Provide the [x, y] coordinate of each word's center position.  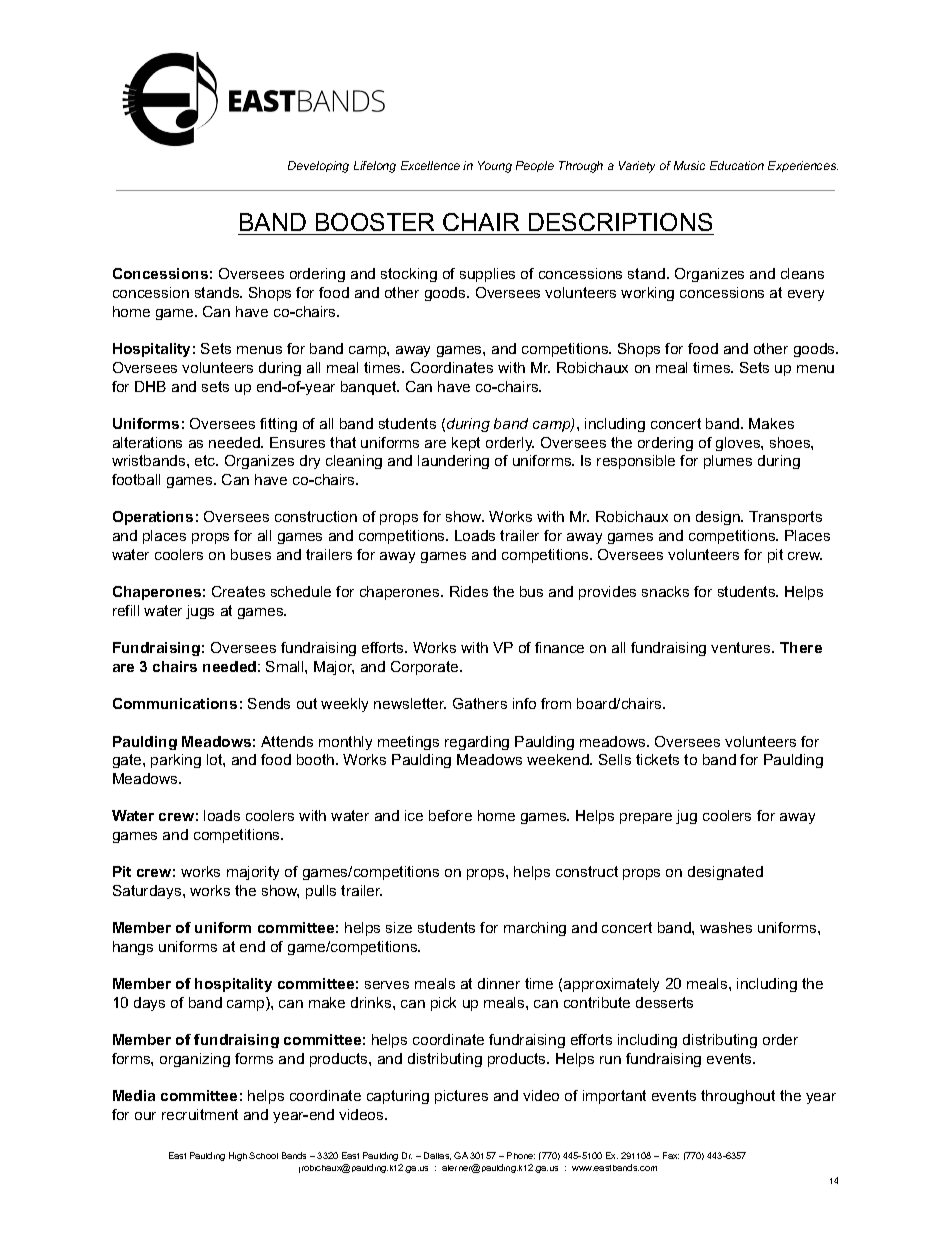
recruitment [200, 1114]
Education [737, 165]
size [399, 927]
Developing [318, 167]
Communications [175, 703]
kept [466, 444]
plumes [728, 462]
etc [206, 460]
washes [726, 927]
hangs [133, 948]
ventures [742, 647]
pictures [461, 1097]
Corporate [426, 668]
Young [495, 167]
